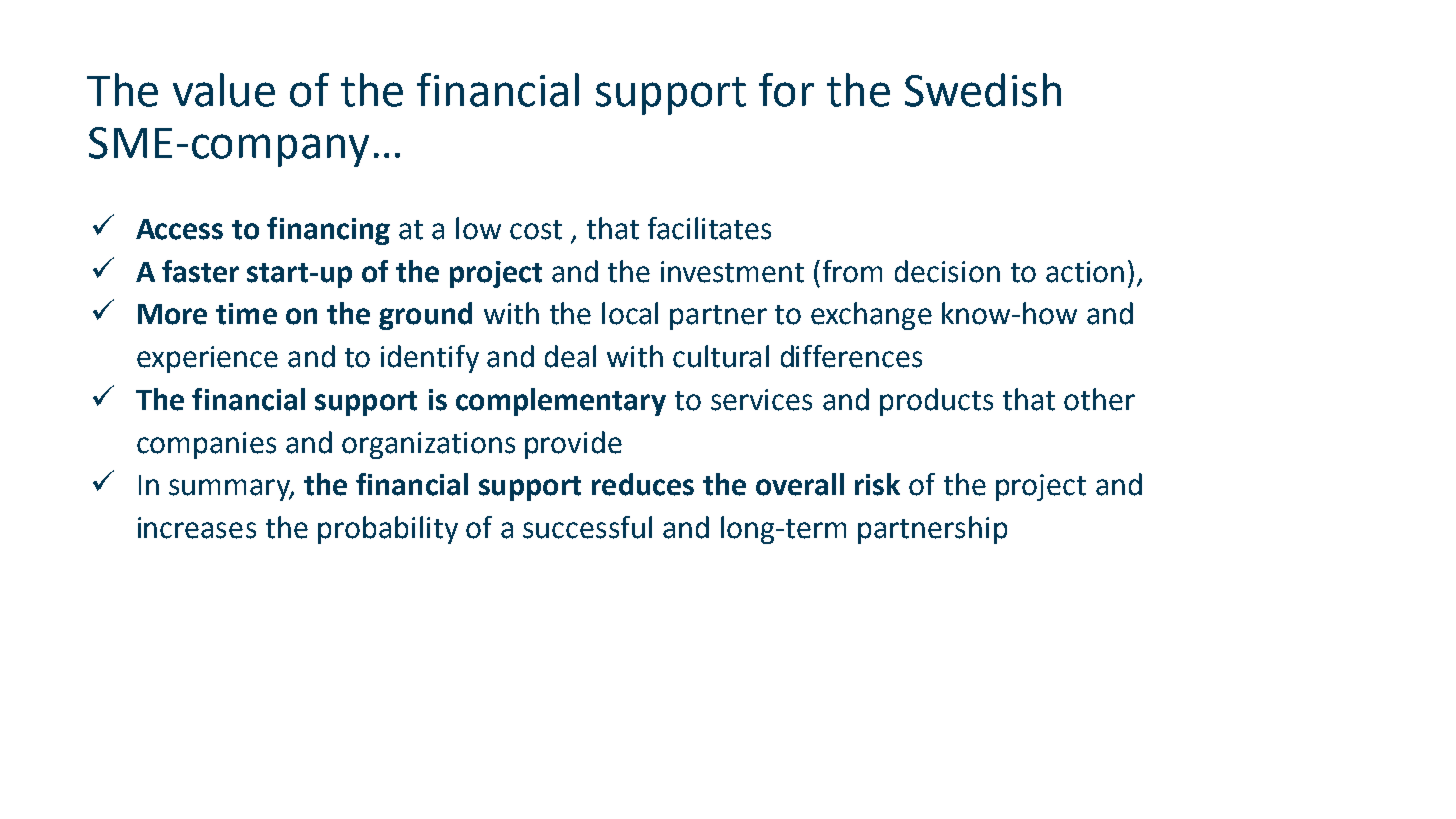 The height and width of the image is (819, 1456). Describe the element at coordinates (197, 528) in the image. I see `increases` at that location.
